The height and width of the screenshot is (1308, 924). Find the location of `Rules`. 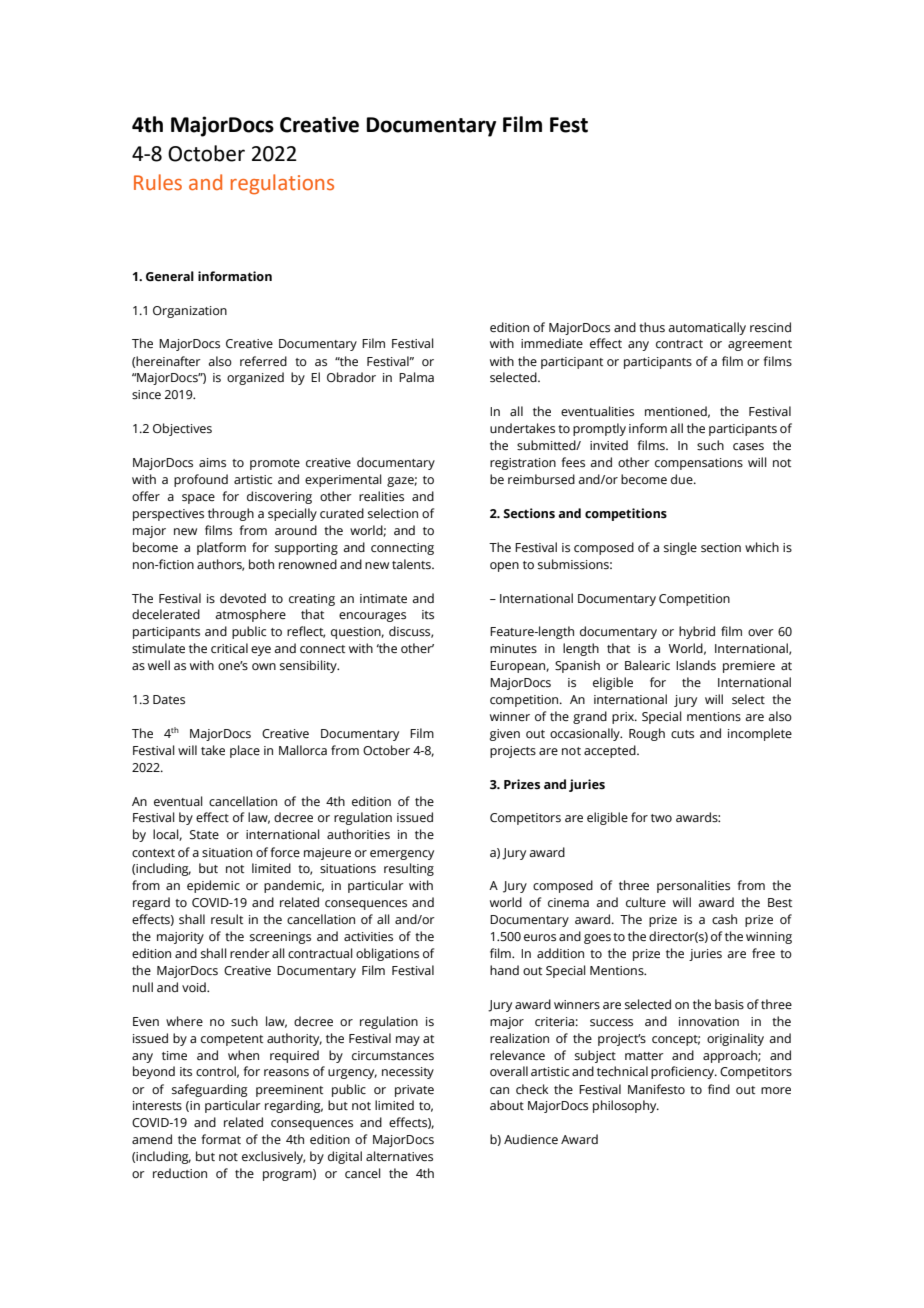

Rules is located at coordinates (158, 182).
